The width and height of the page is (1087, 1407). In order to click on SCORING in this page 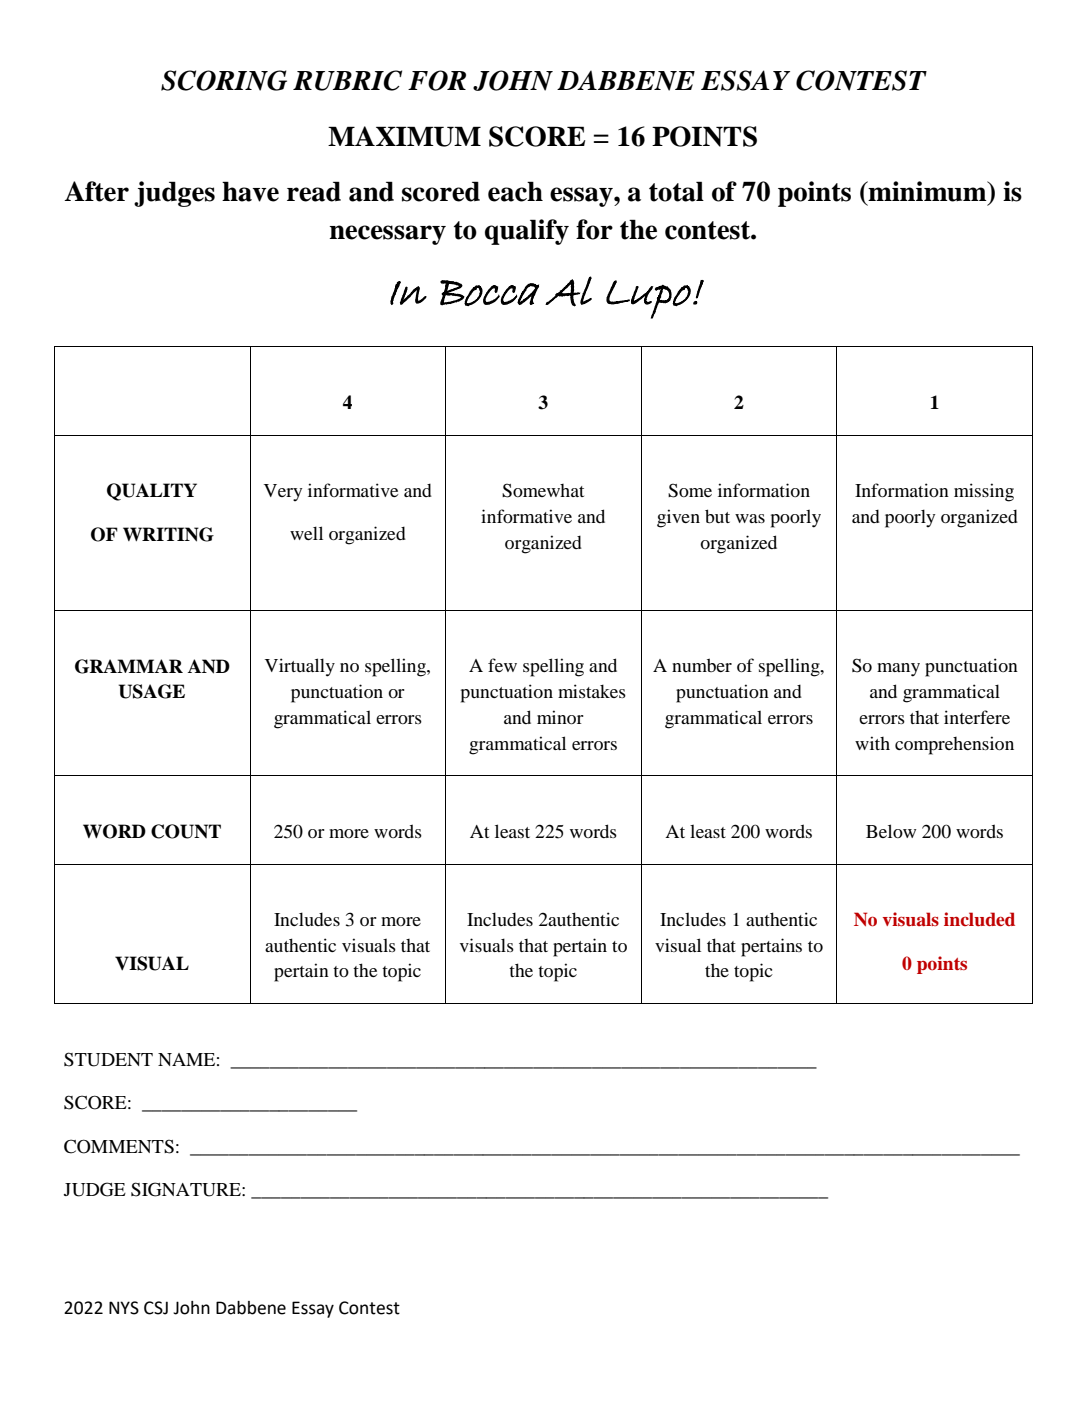, I will do `click(224, 80)`.
